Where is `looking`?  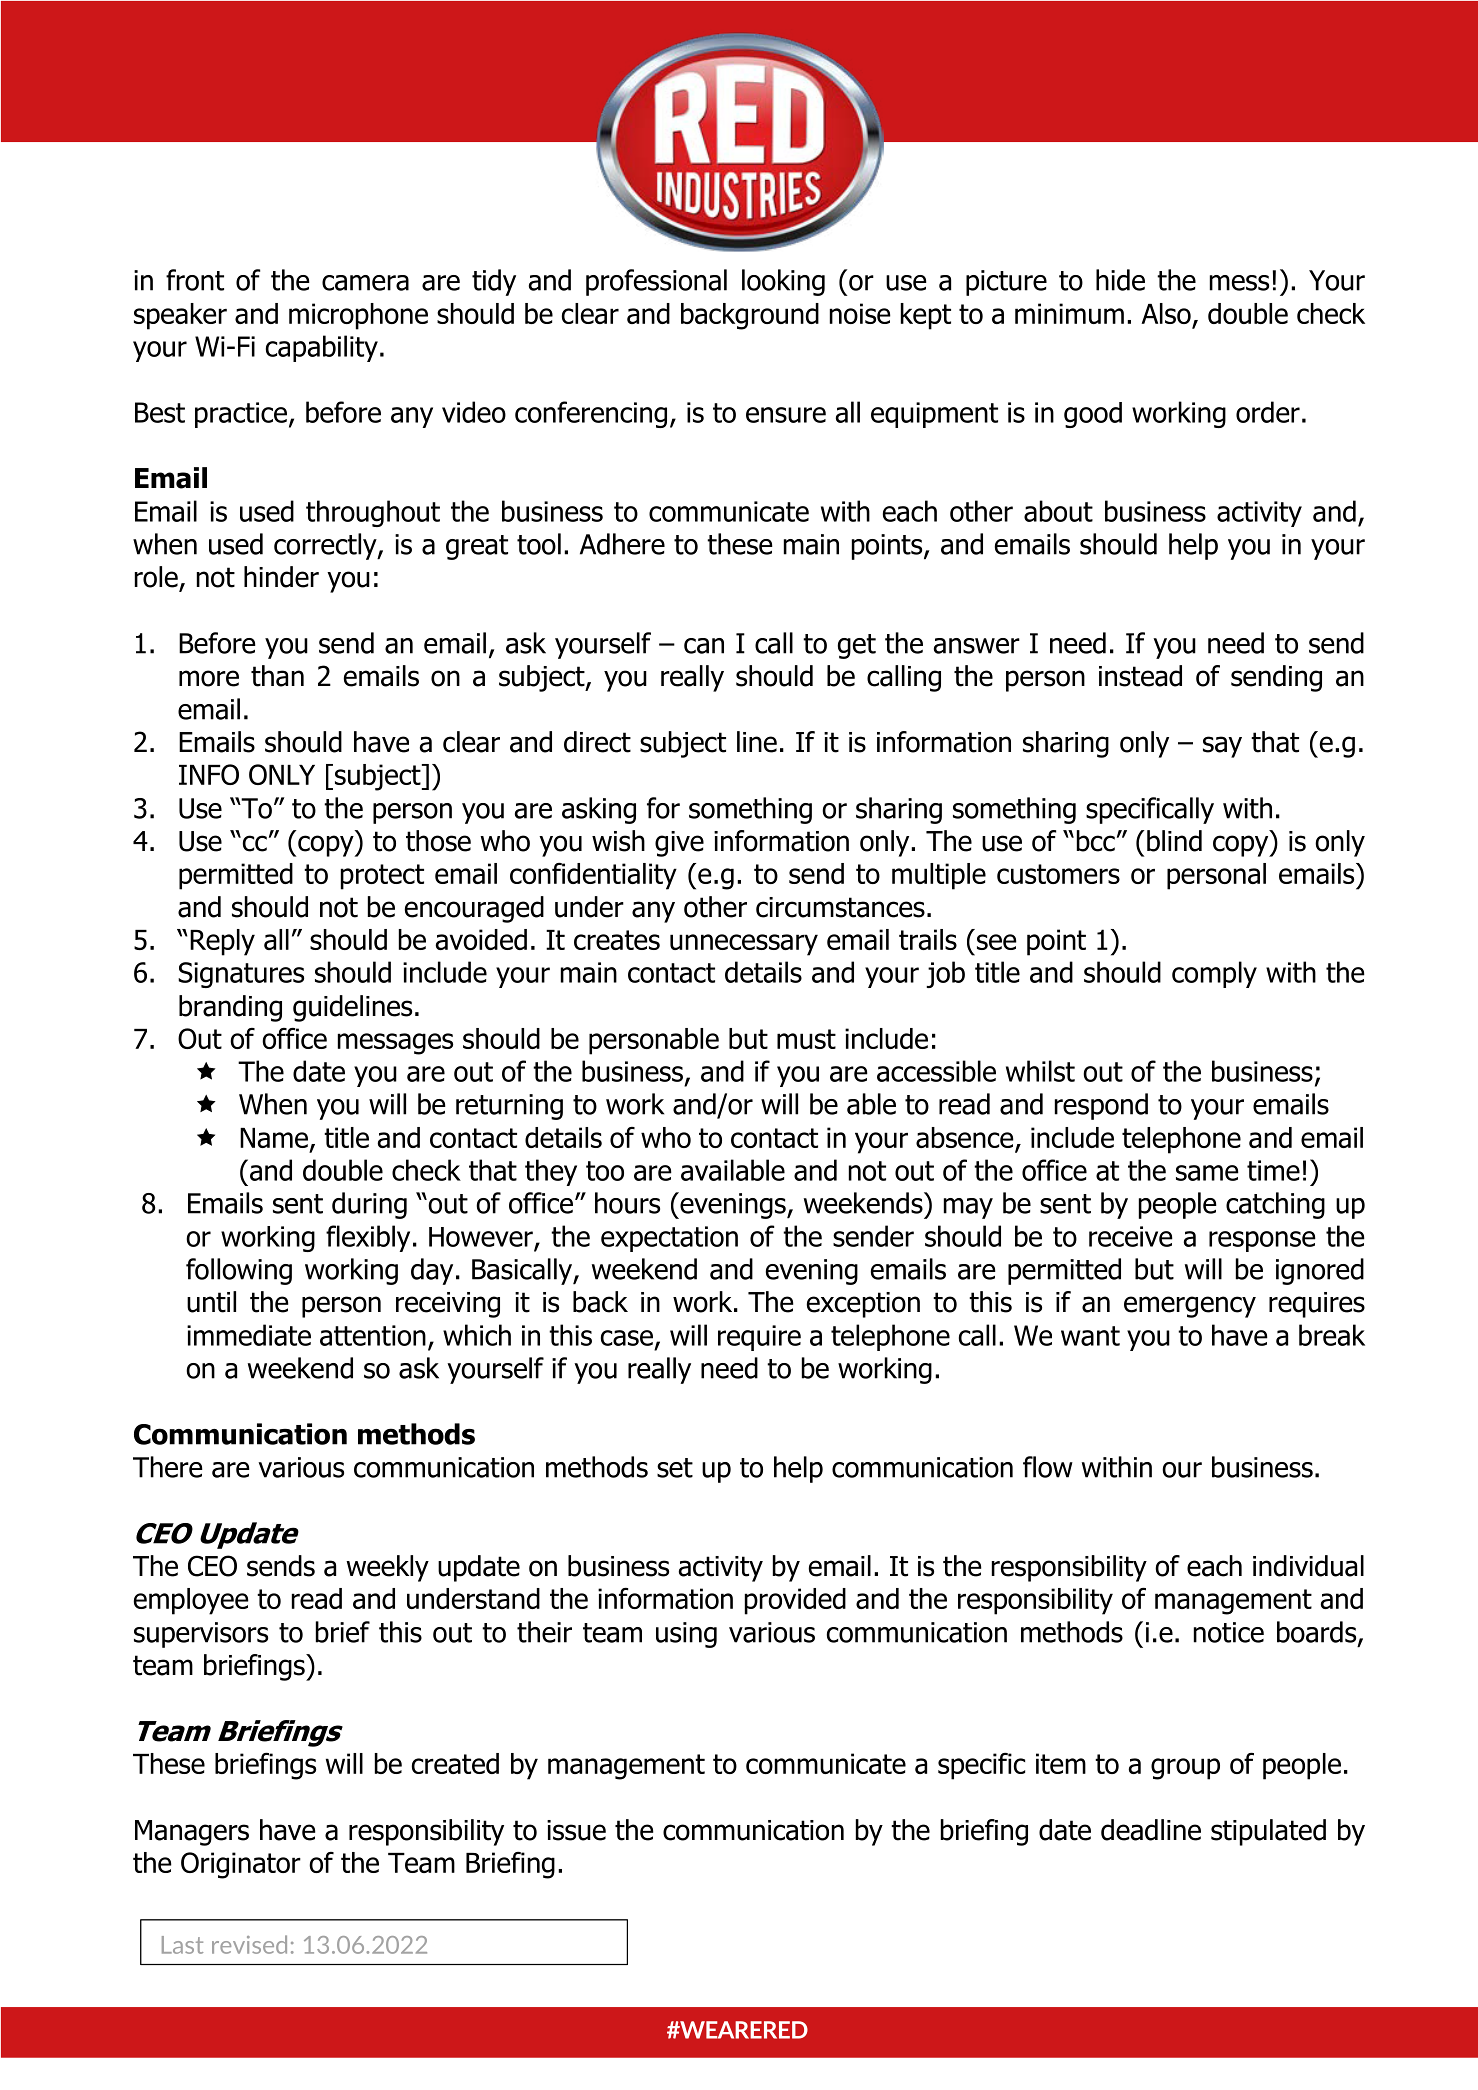 looking is located at coordinates (783, 282).
